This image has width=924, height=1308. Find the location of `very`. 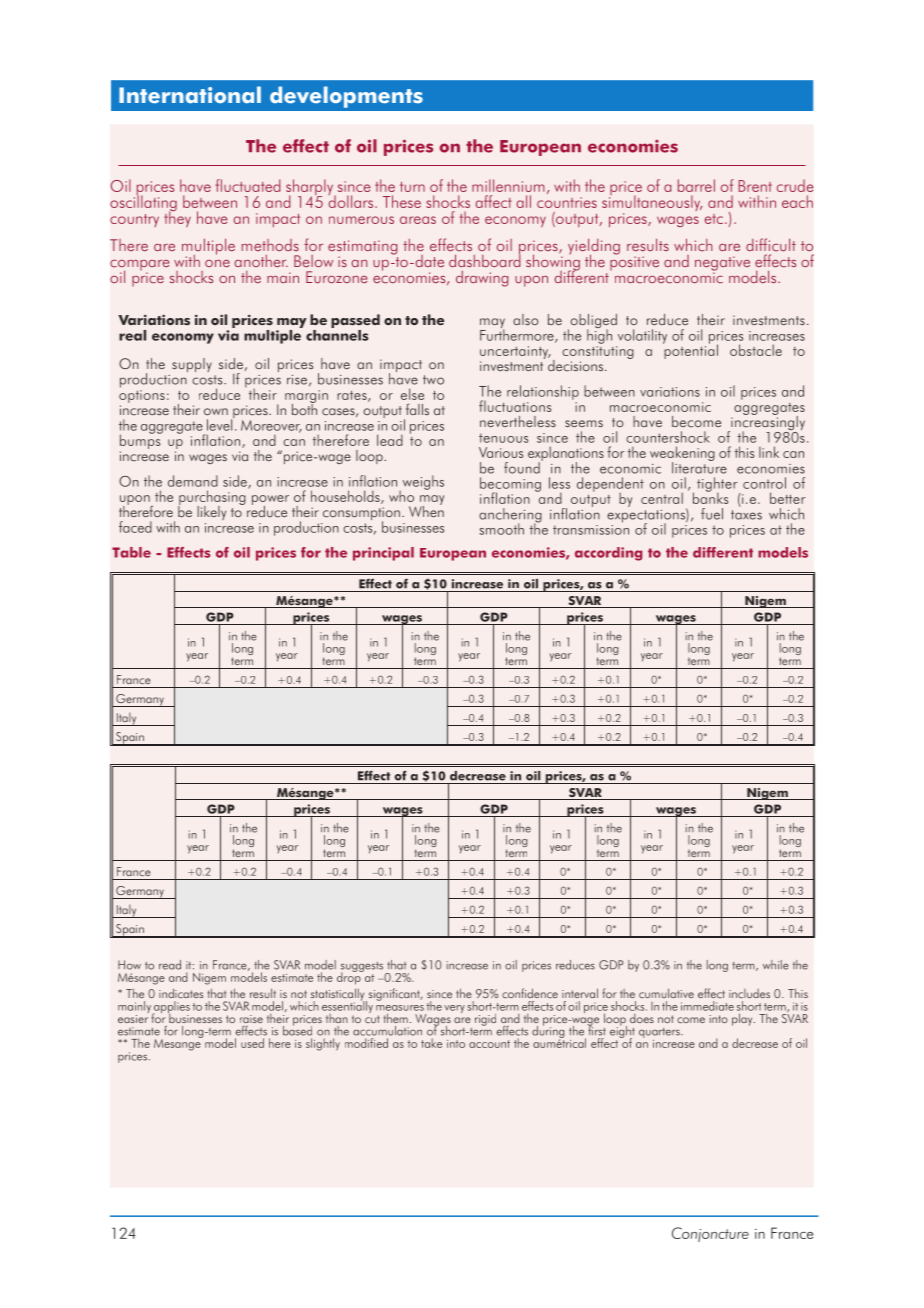

very is located at coordinates (454, 1009).
